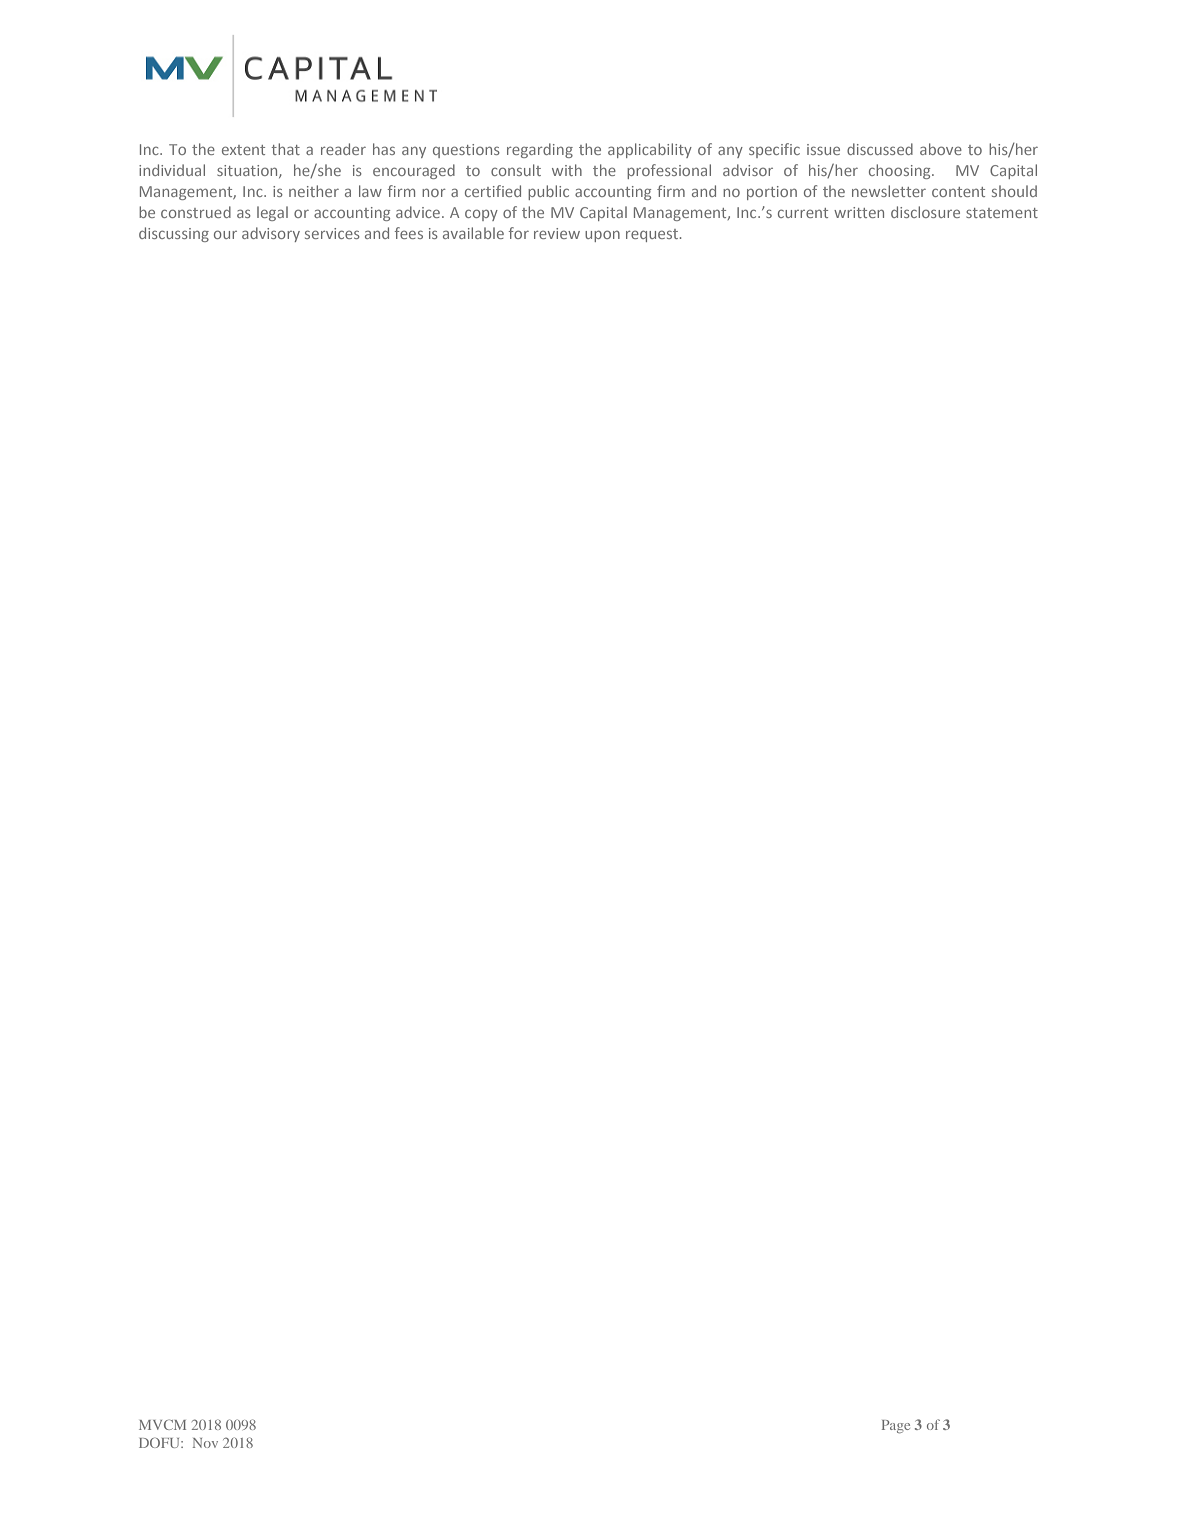 The image size is (1177, 1523). What do you see at coordinates (567, 170) in the screenshot?
I see `with` at bounding box center [567, 170].
